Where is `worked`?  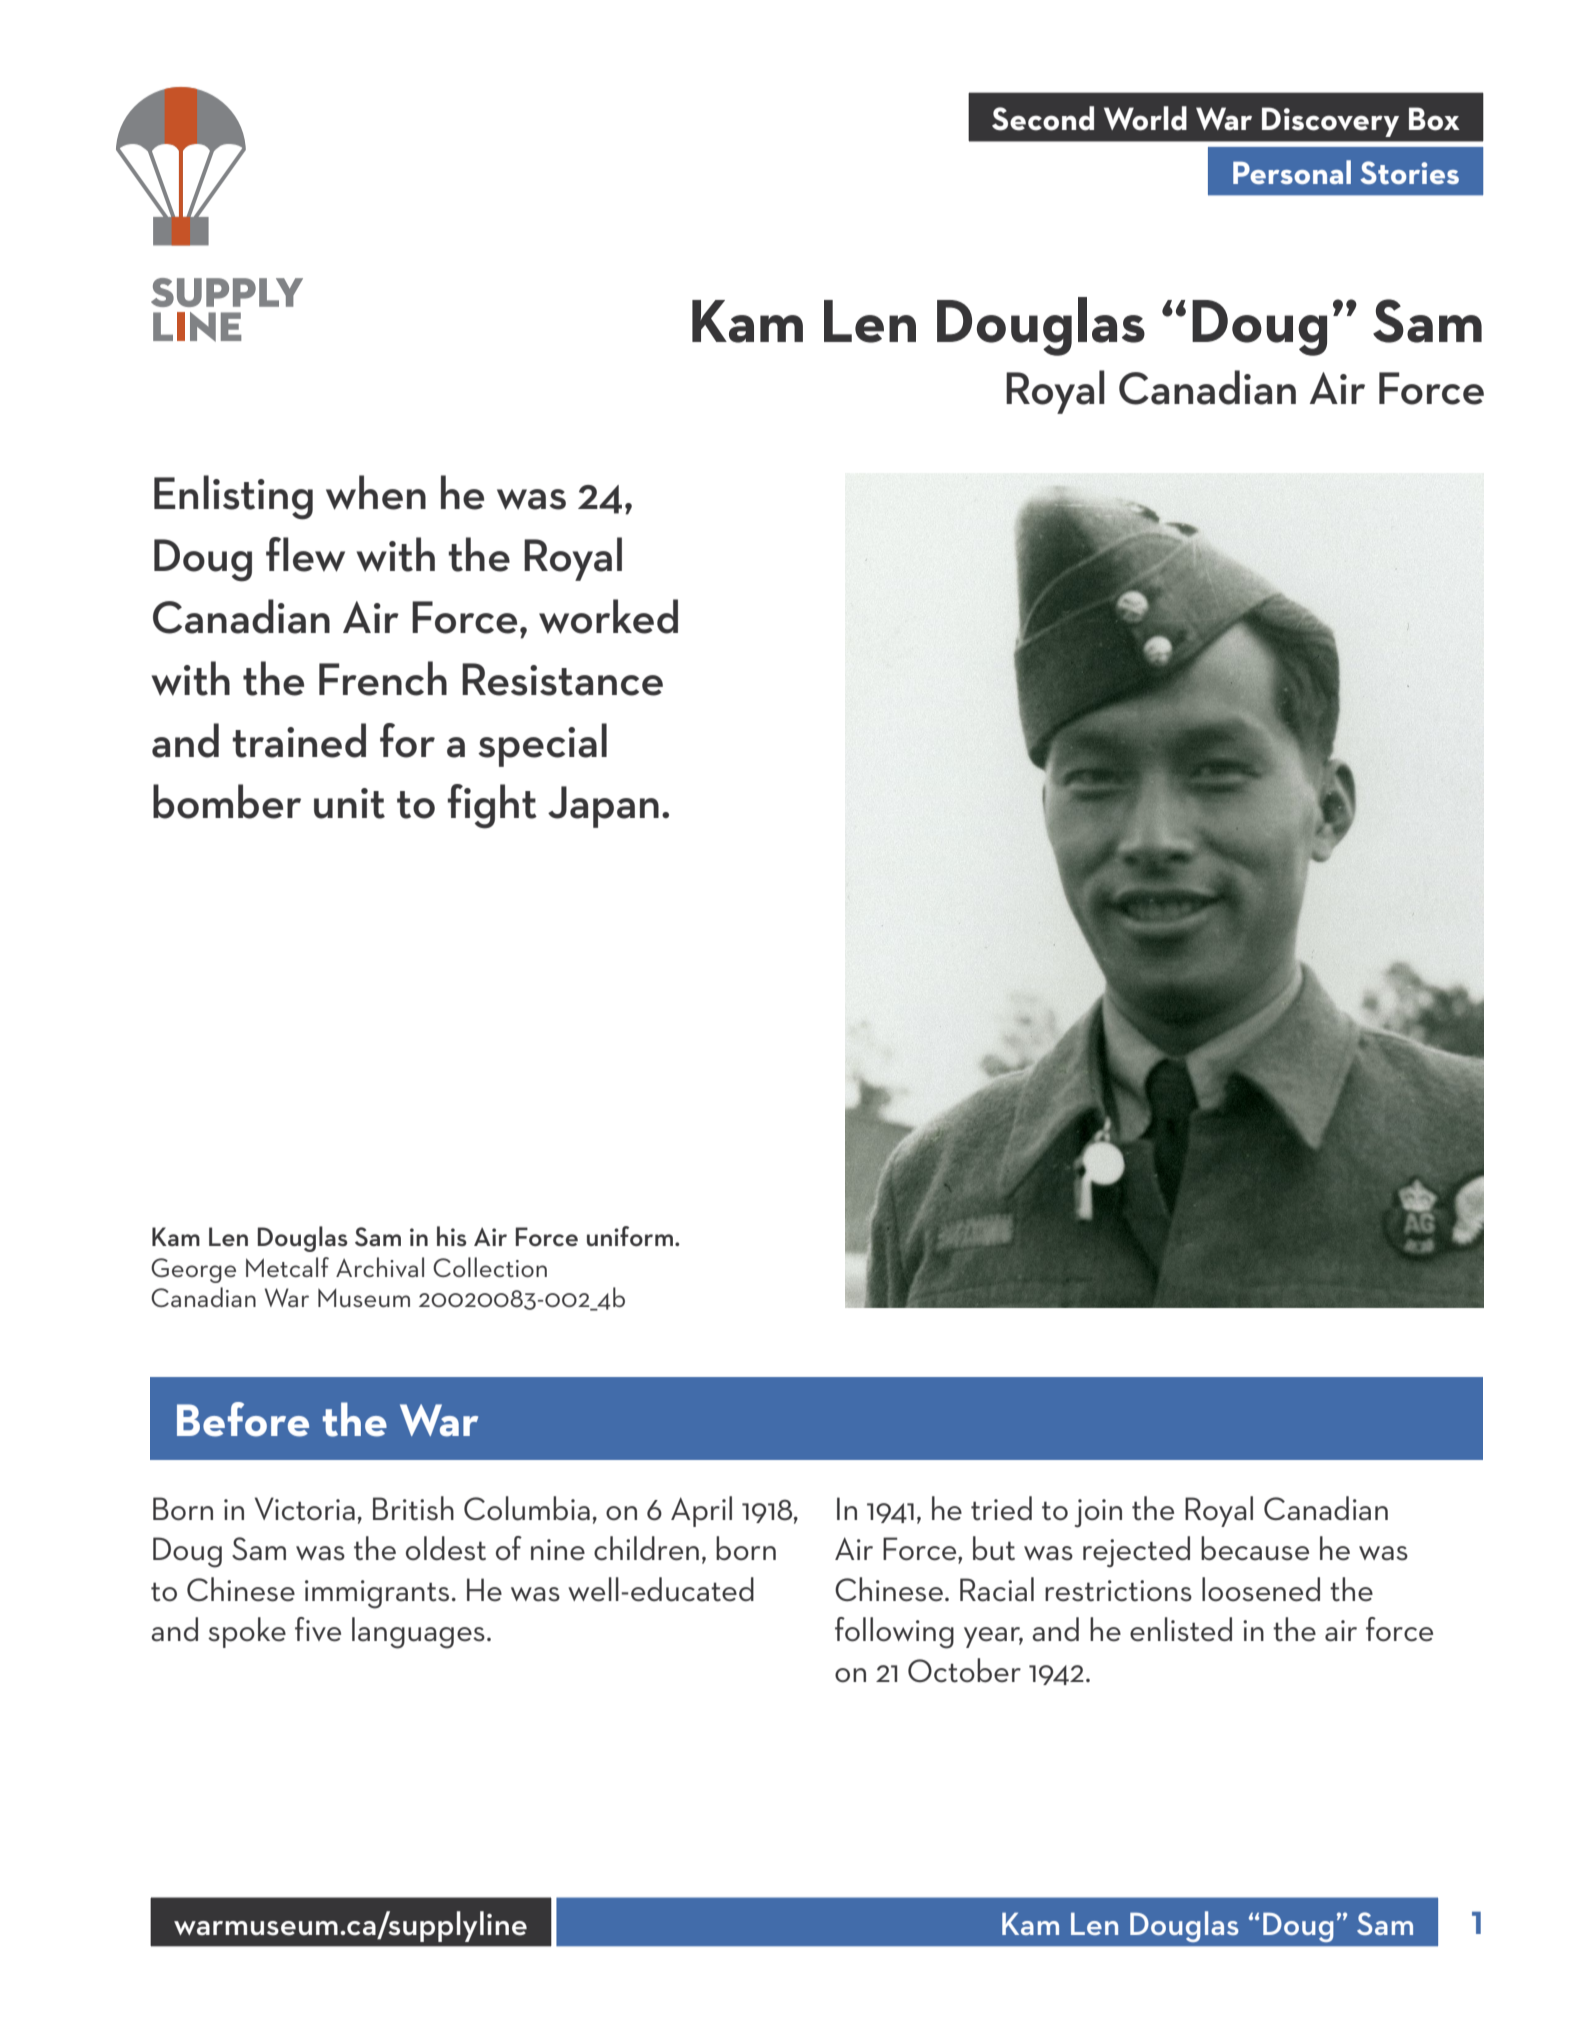 worked is located at coordinates (608, 616).
